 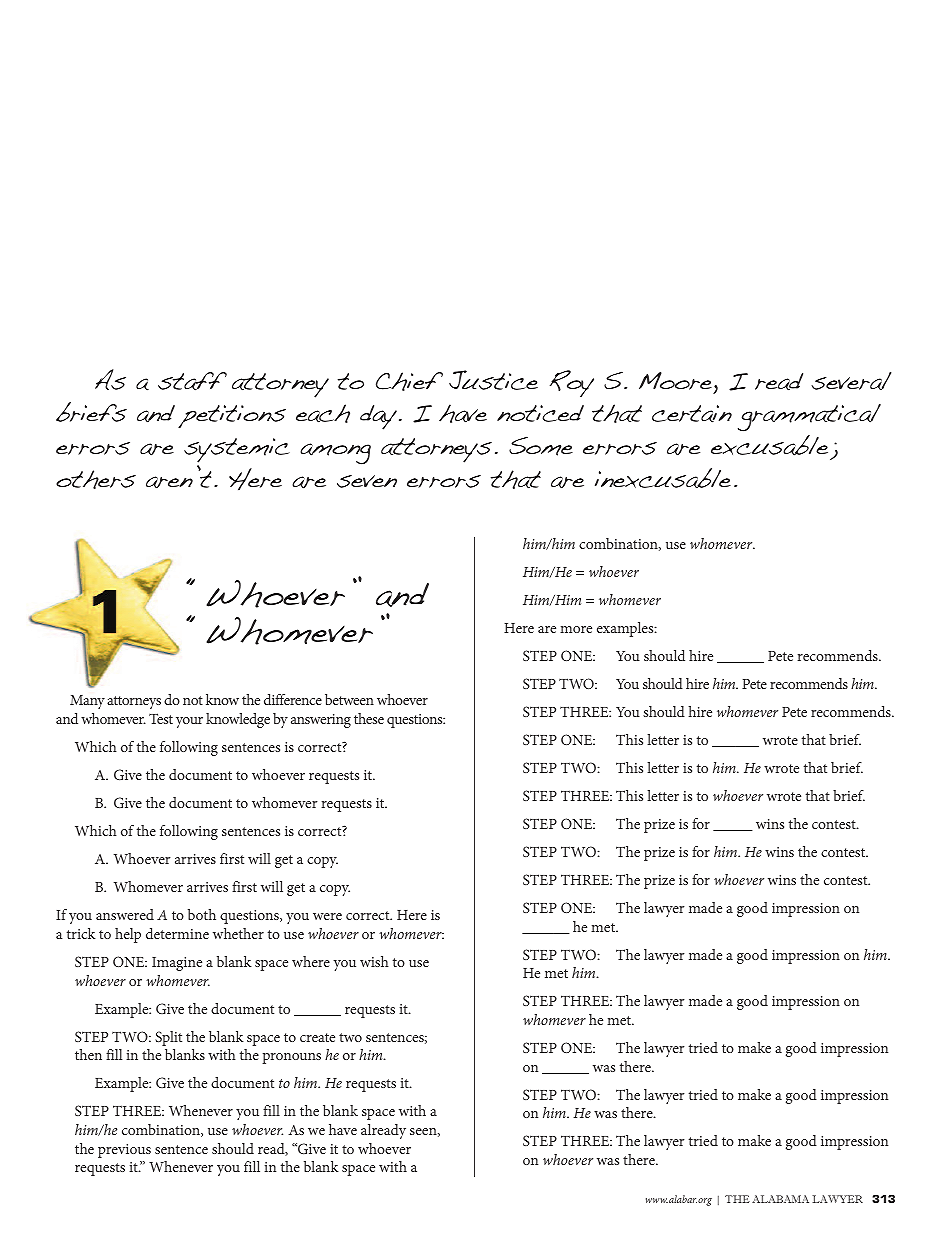 What do you see at coordinates (189, 722) in the screenshot?
I see `your` at bounding box center [189, 722].
